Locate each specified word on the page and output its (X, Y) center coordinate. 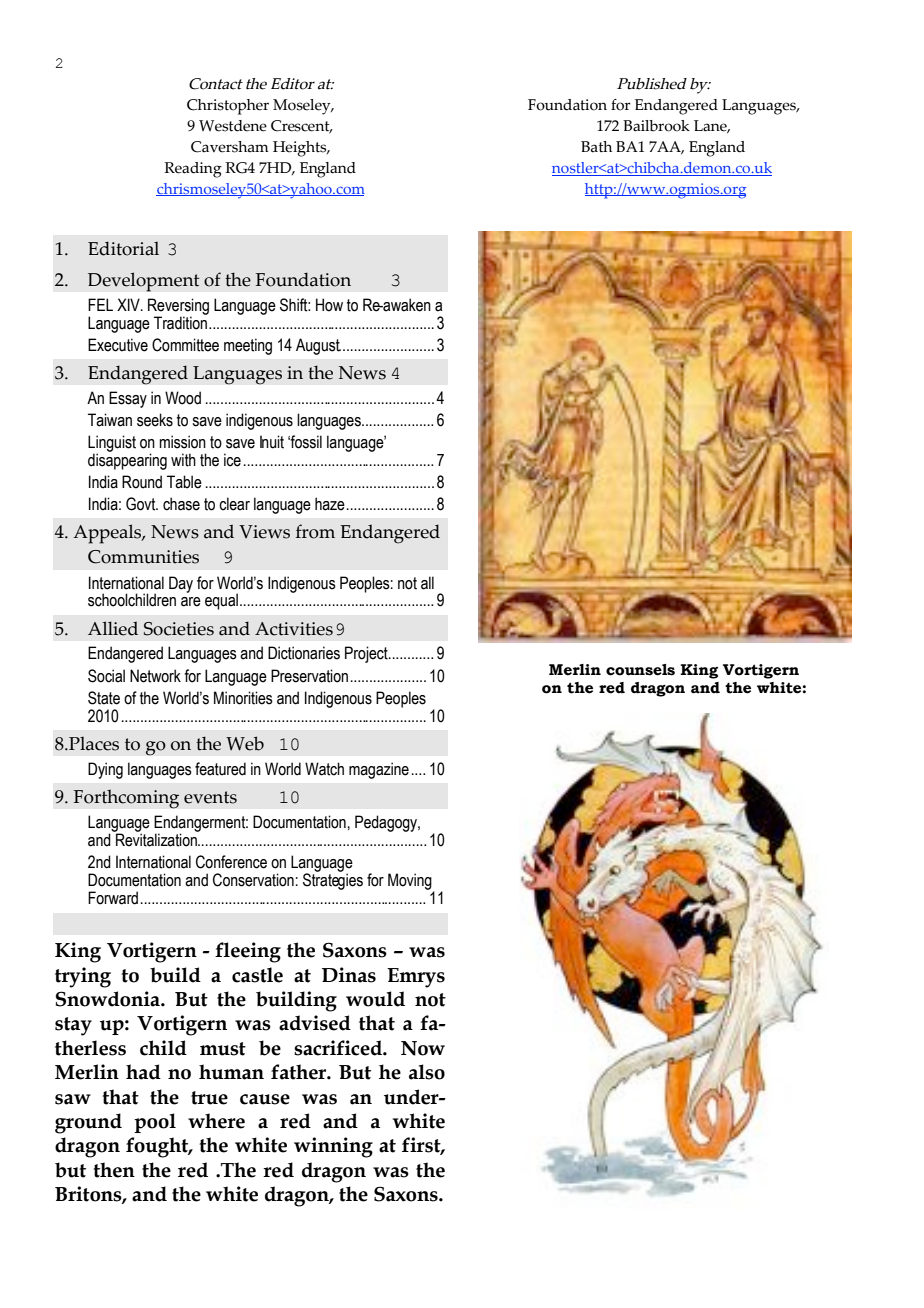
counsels (640, 670)
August (318, 346)
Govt (142, 504)
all (427, 583)
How (329, 305)
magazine (379, 770)
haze (330, 504)
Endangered (125, 654)
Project (367, 654)
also (427, 1072)
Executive (118, 345)
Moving (411, 882)
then (114, 1170)
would (375, 999)
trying (83, 977)
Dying (105, 770)
